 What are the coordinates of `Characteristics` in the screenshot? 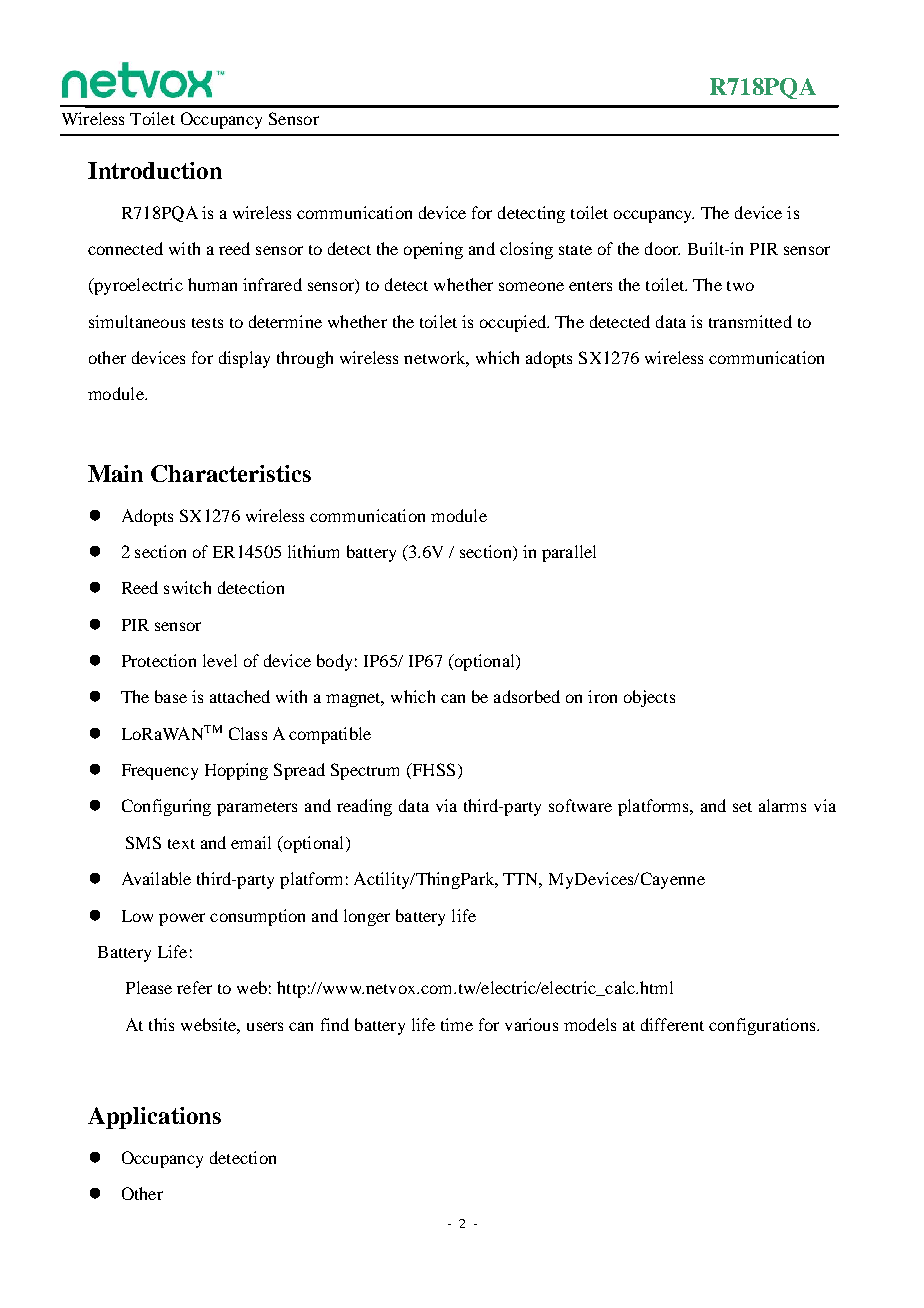 It's located at (231, 473).
